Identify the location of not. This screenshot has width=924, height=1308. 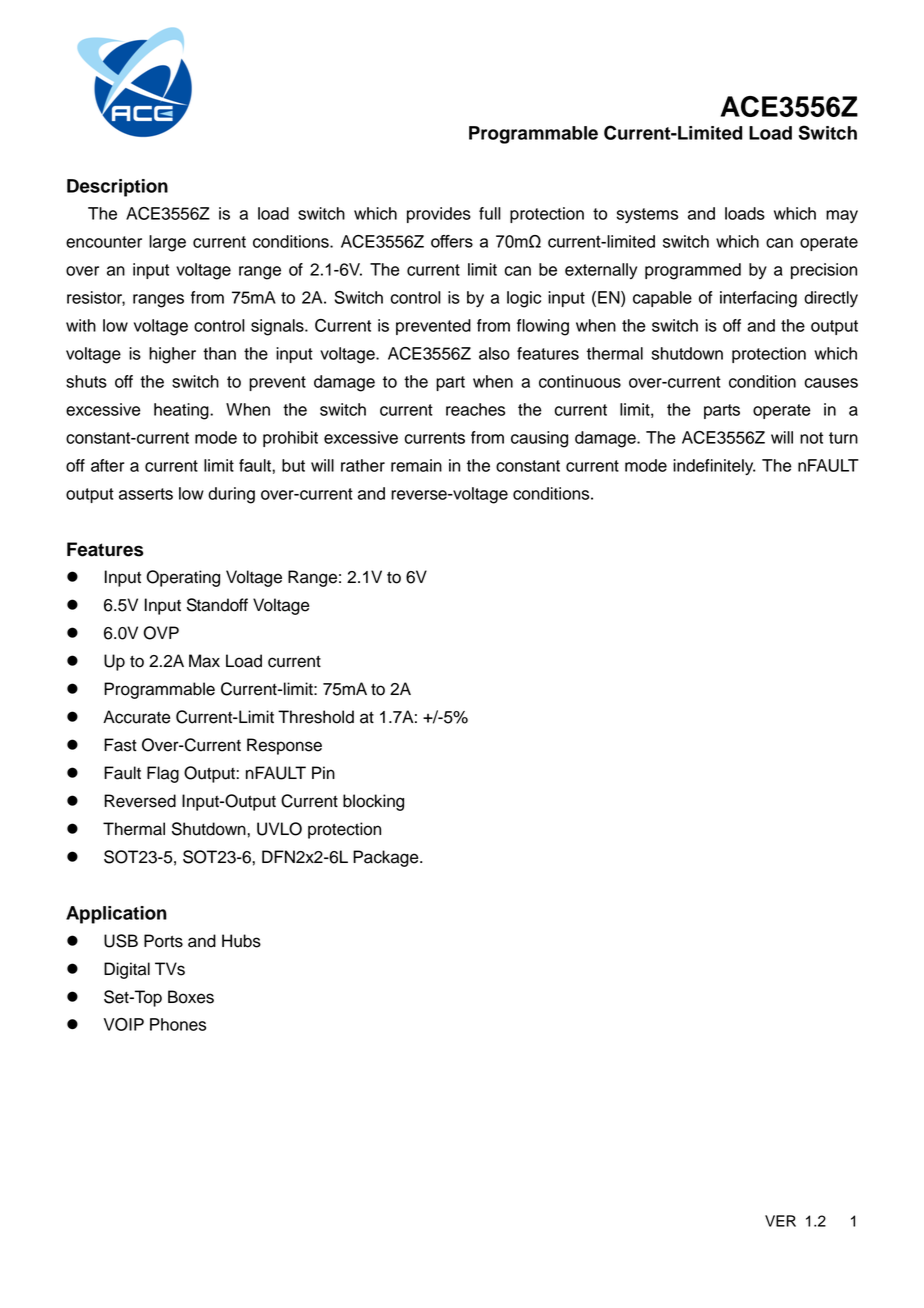
(811, 438).
